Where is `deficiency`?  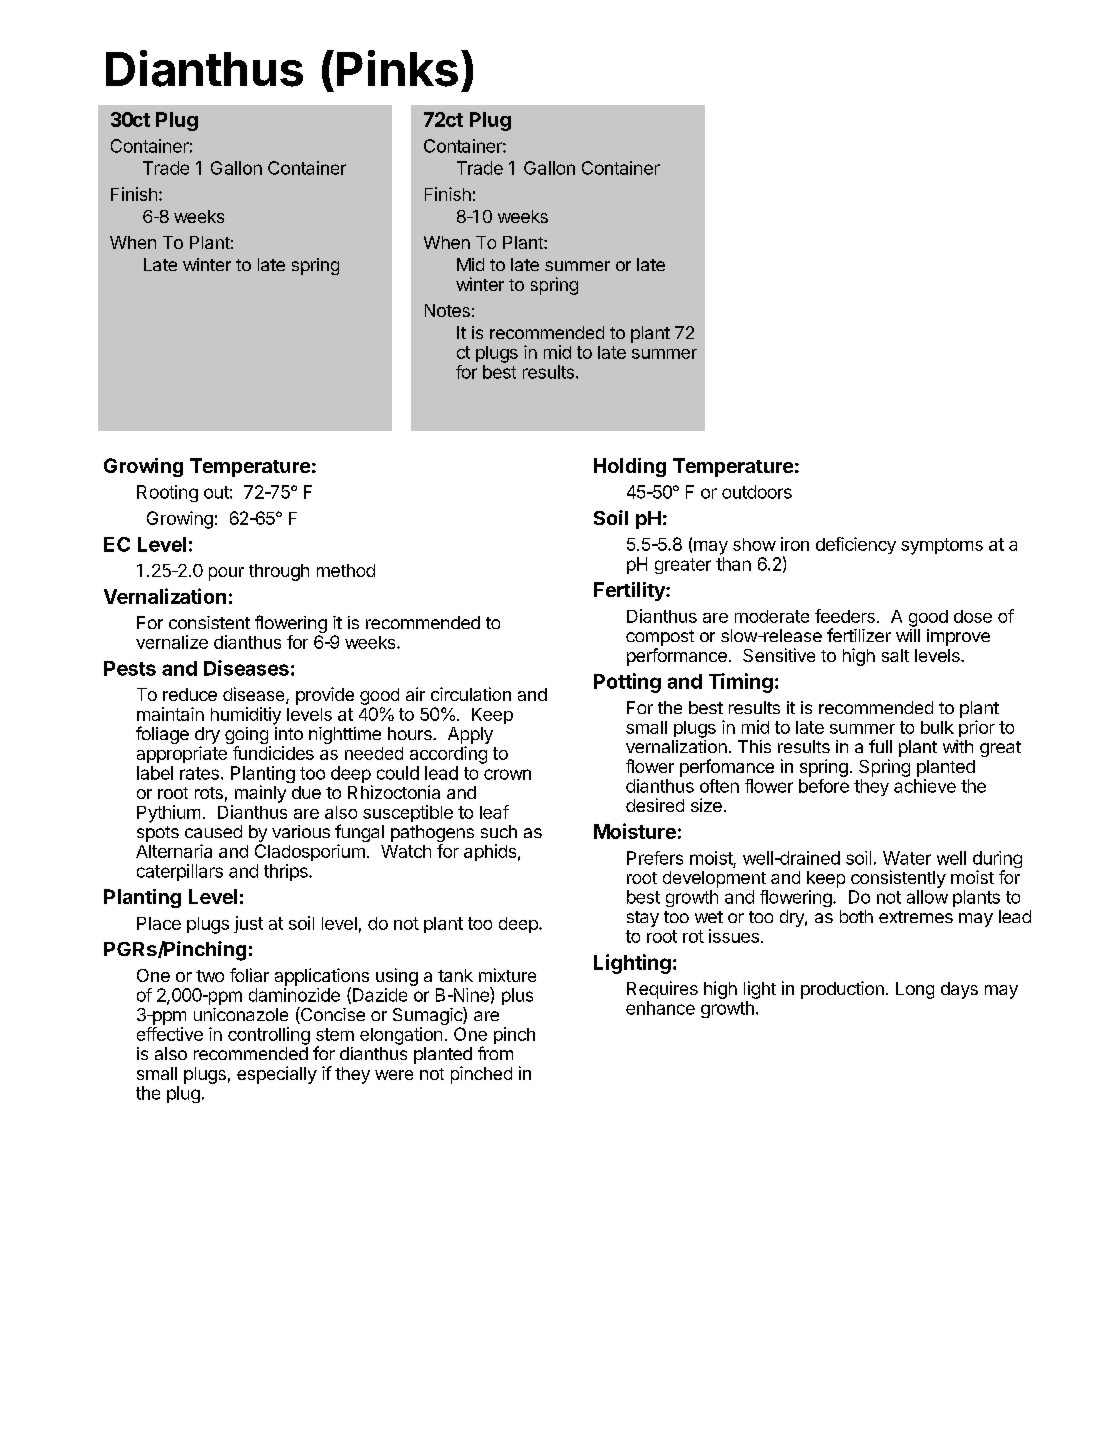
deficiency is located at coordinates (856, 545).
